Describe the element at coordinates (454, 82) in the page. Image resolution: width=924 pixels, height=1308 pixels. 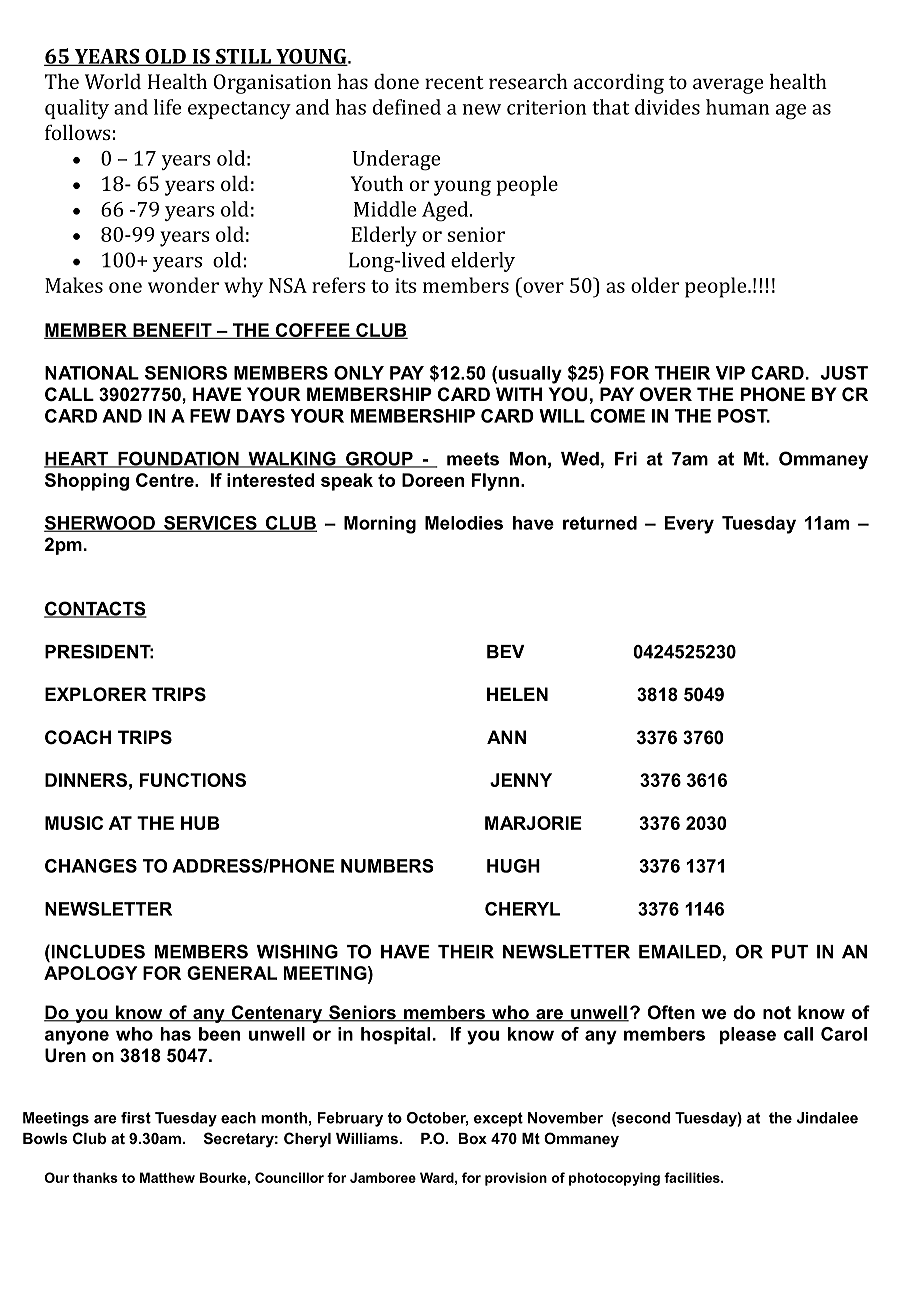
I see `recent` at that location.
